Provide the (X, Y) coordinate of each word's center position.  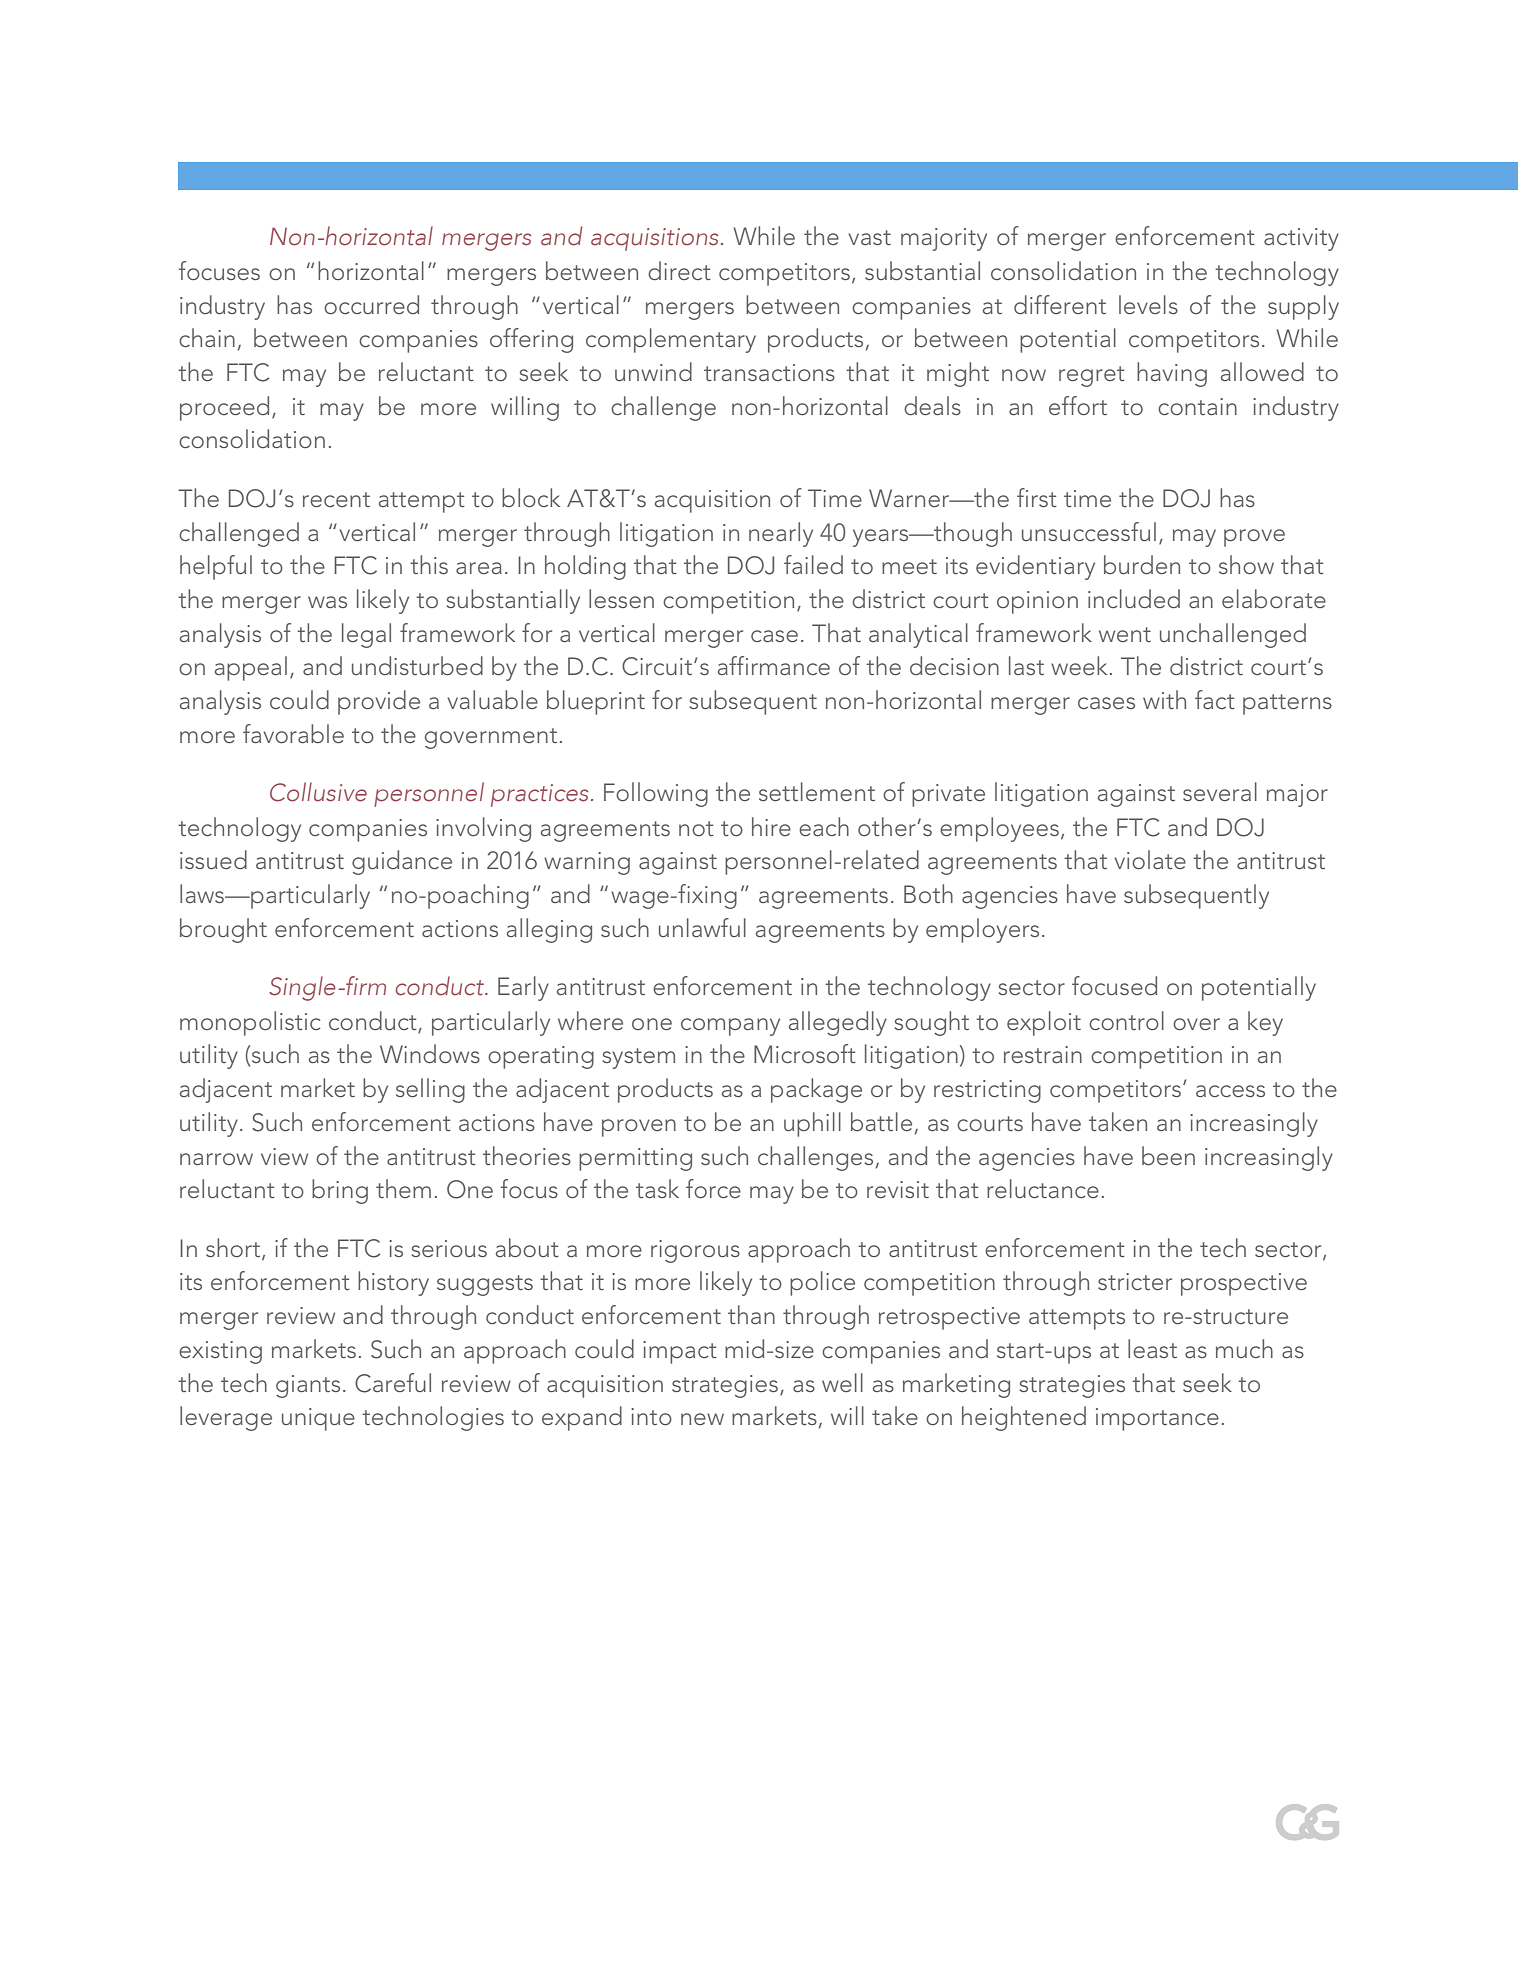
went (1125, 634)
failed (813, 564)
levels (1148, 304)
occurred (371, 304)
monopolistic (250, 1023)
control (1126, 1020)
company (730, 1027)
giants (308, 1386)
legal (366, 635)
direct (679, 270)
